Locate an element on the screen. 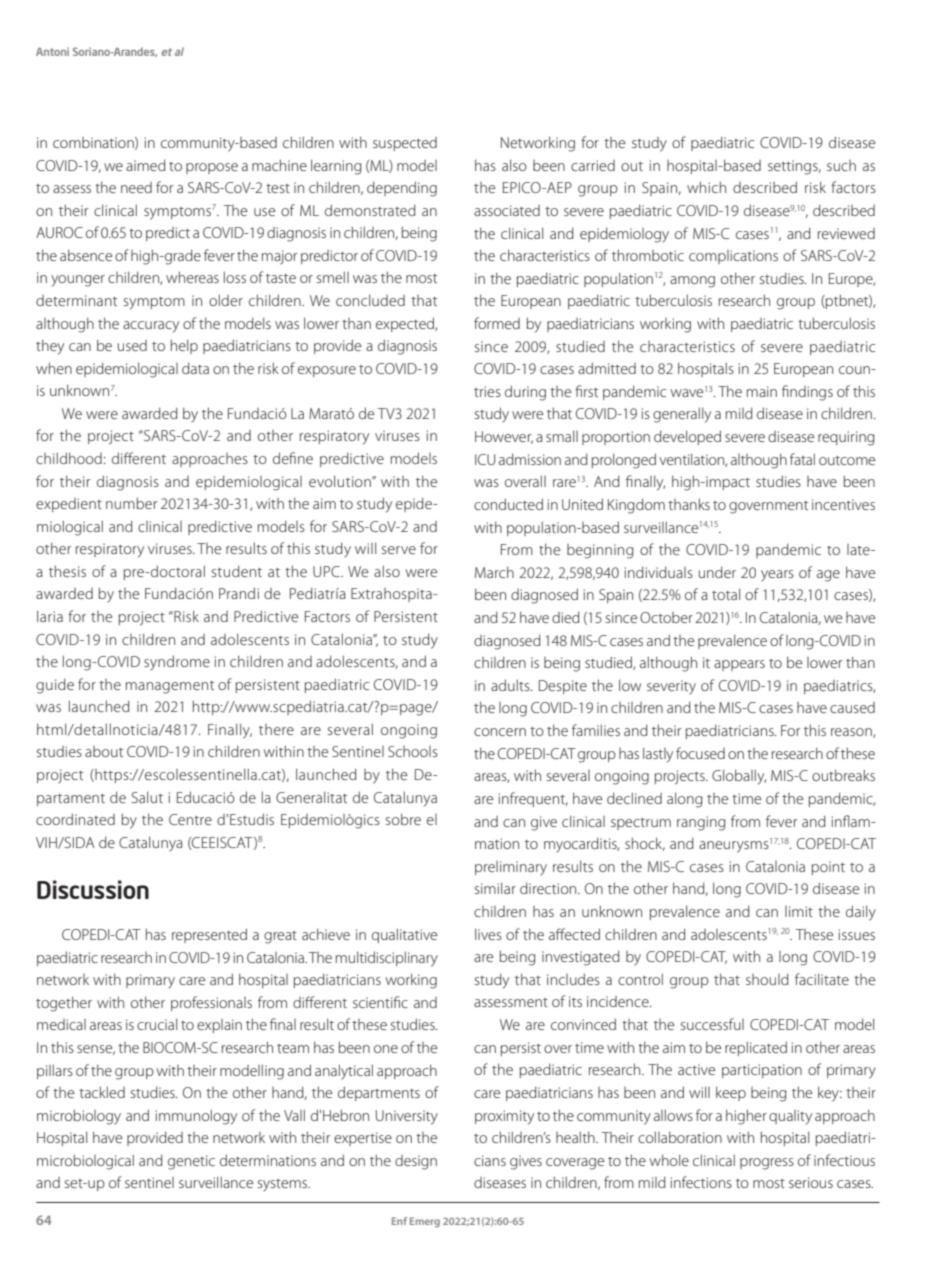  syndrome is located at coordinates (177, 663).
